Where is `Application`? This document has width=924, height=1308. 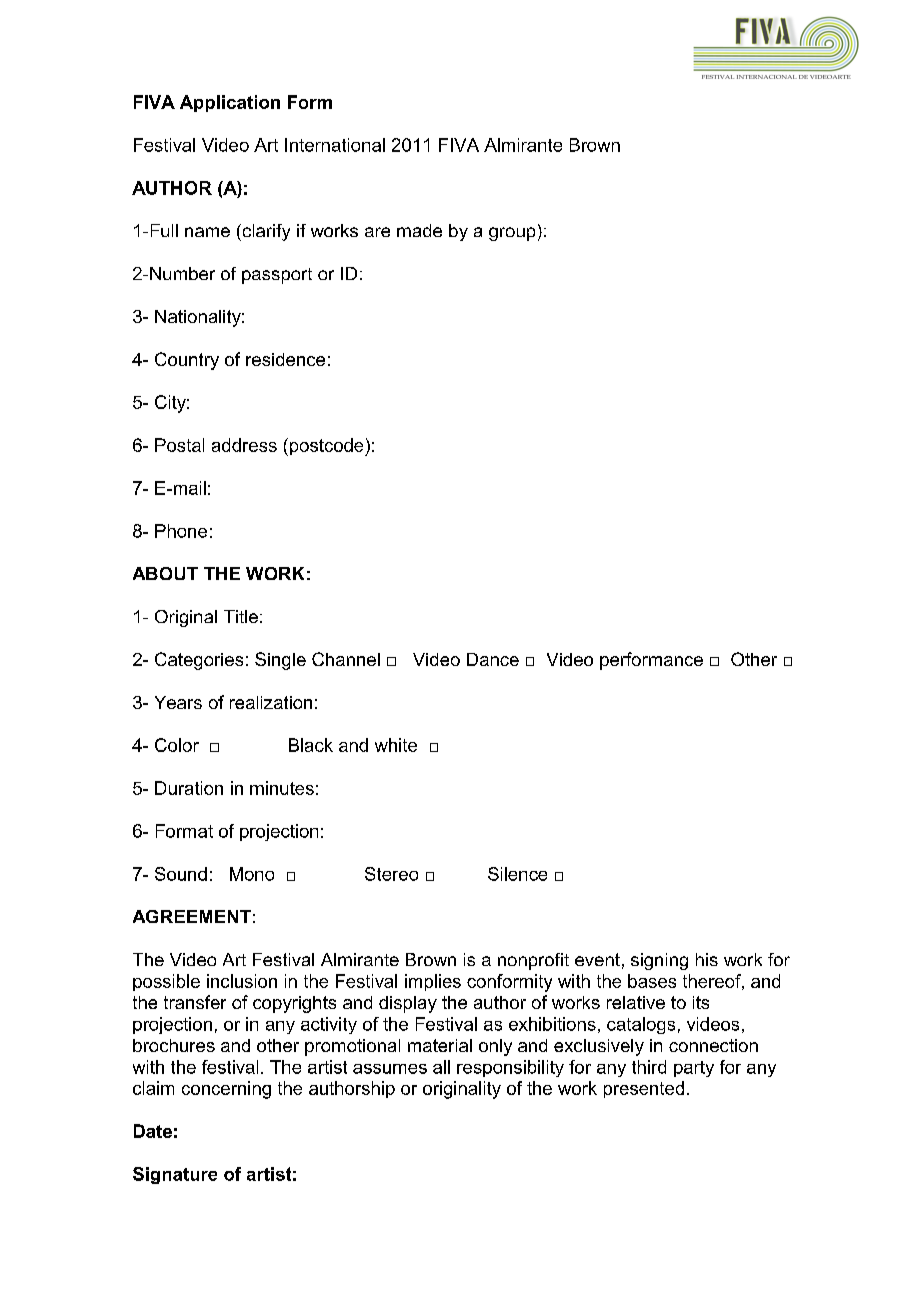 Application is located at coordinates (230, 103).
